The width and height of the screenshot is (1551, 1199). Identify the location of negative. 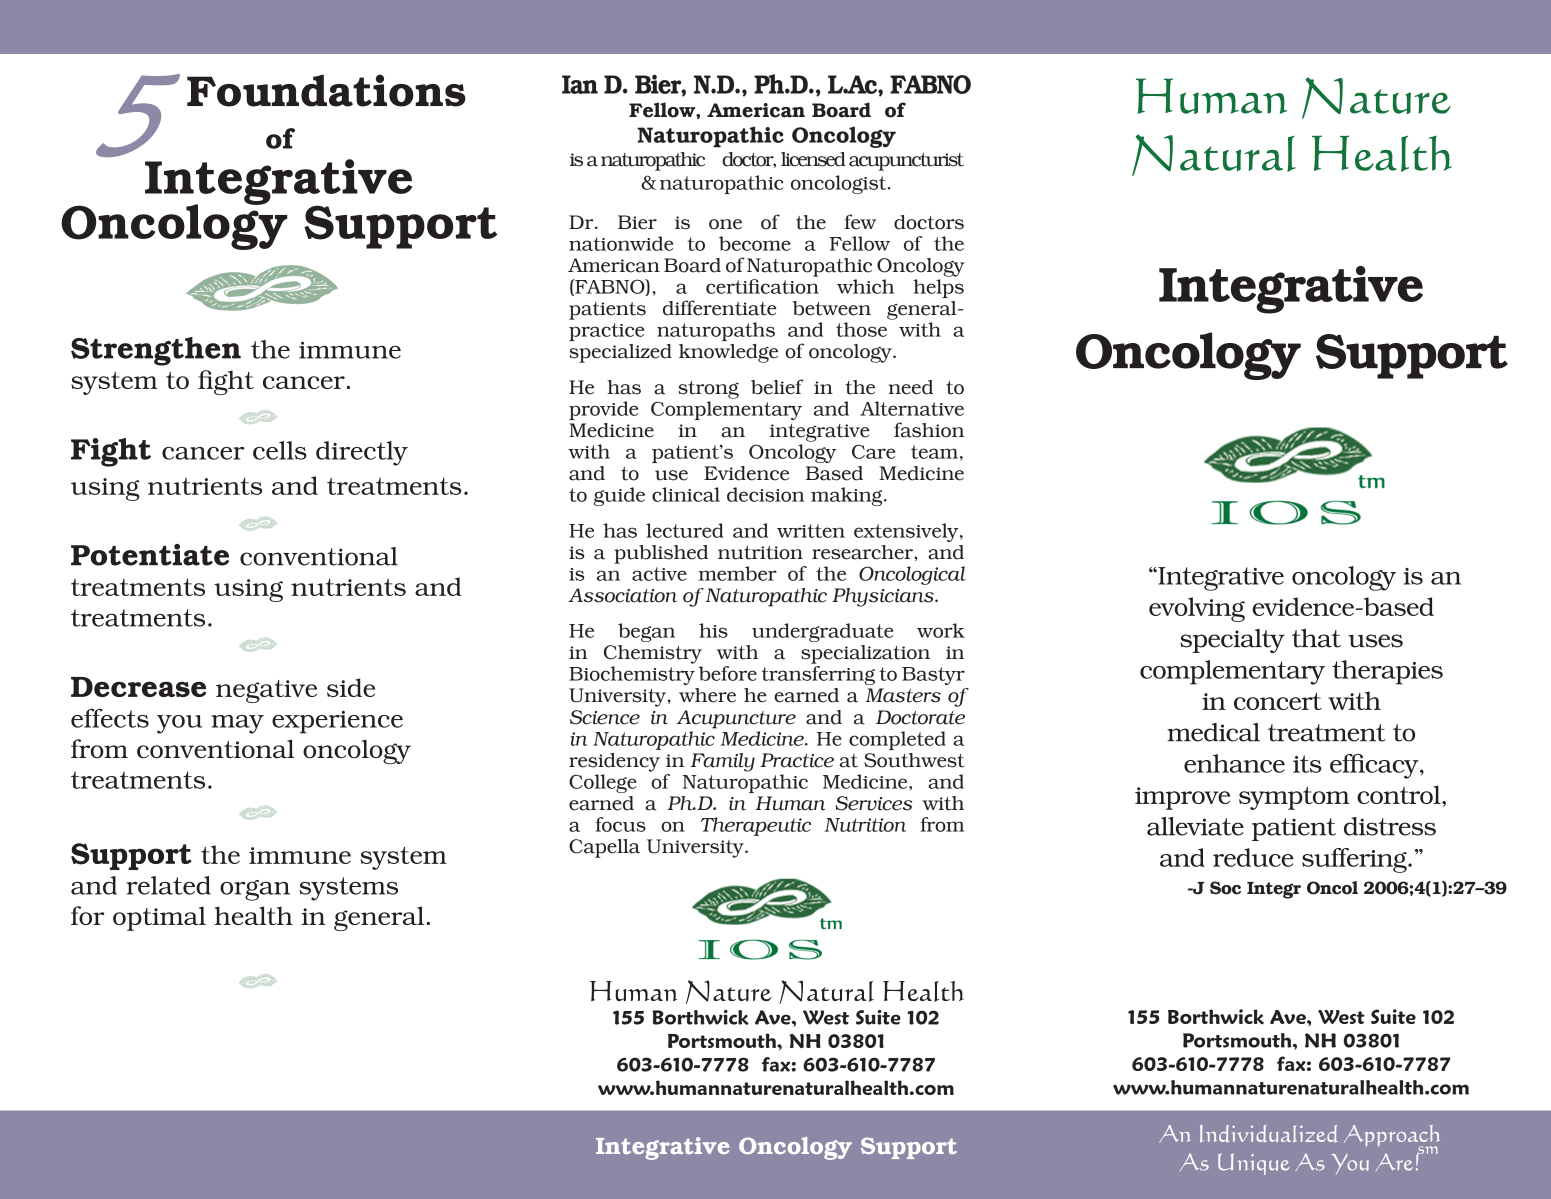
(266, 691).
